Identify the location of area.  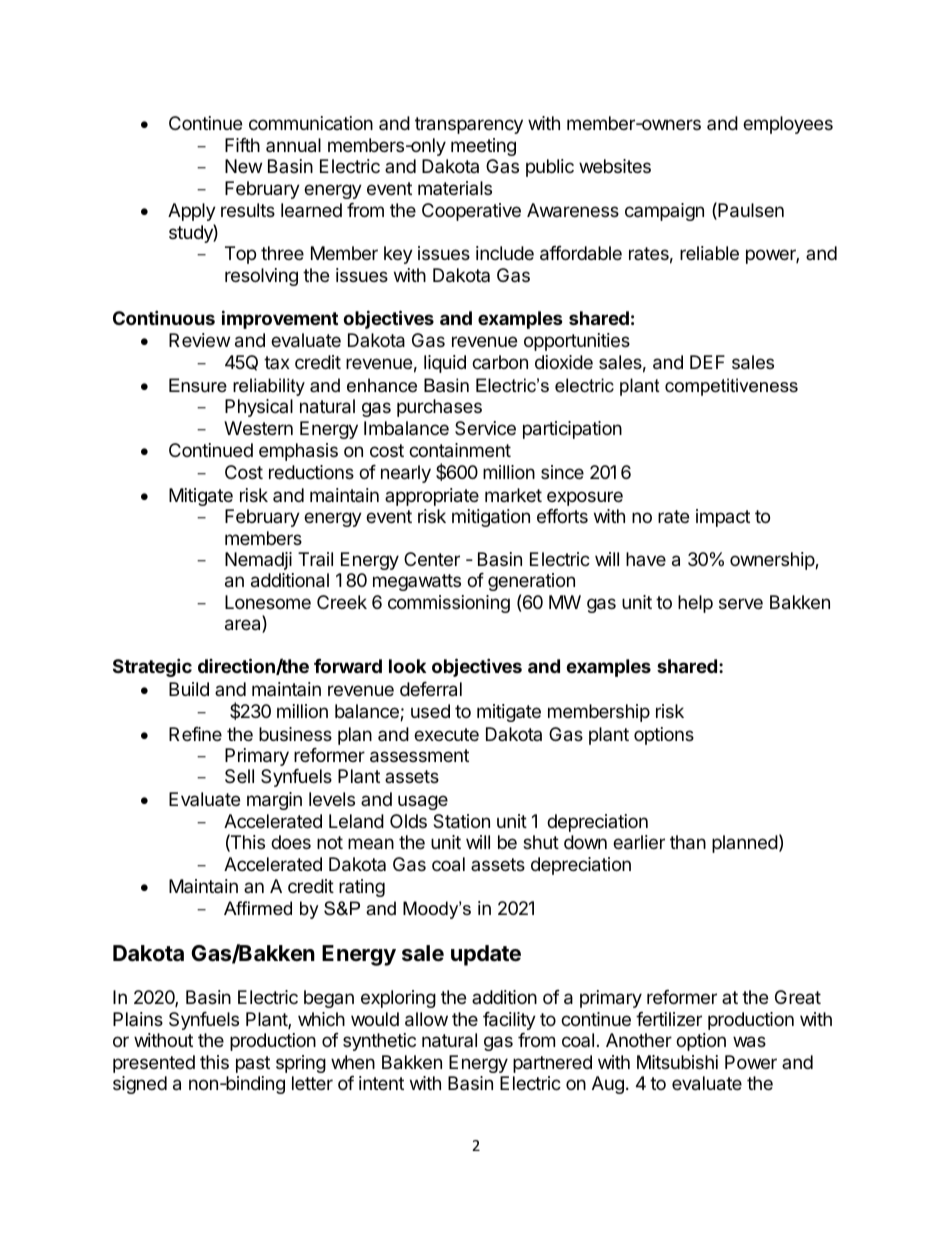
(244, 626).
